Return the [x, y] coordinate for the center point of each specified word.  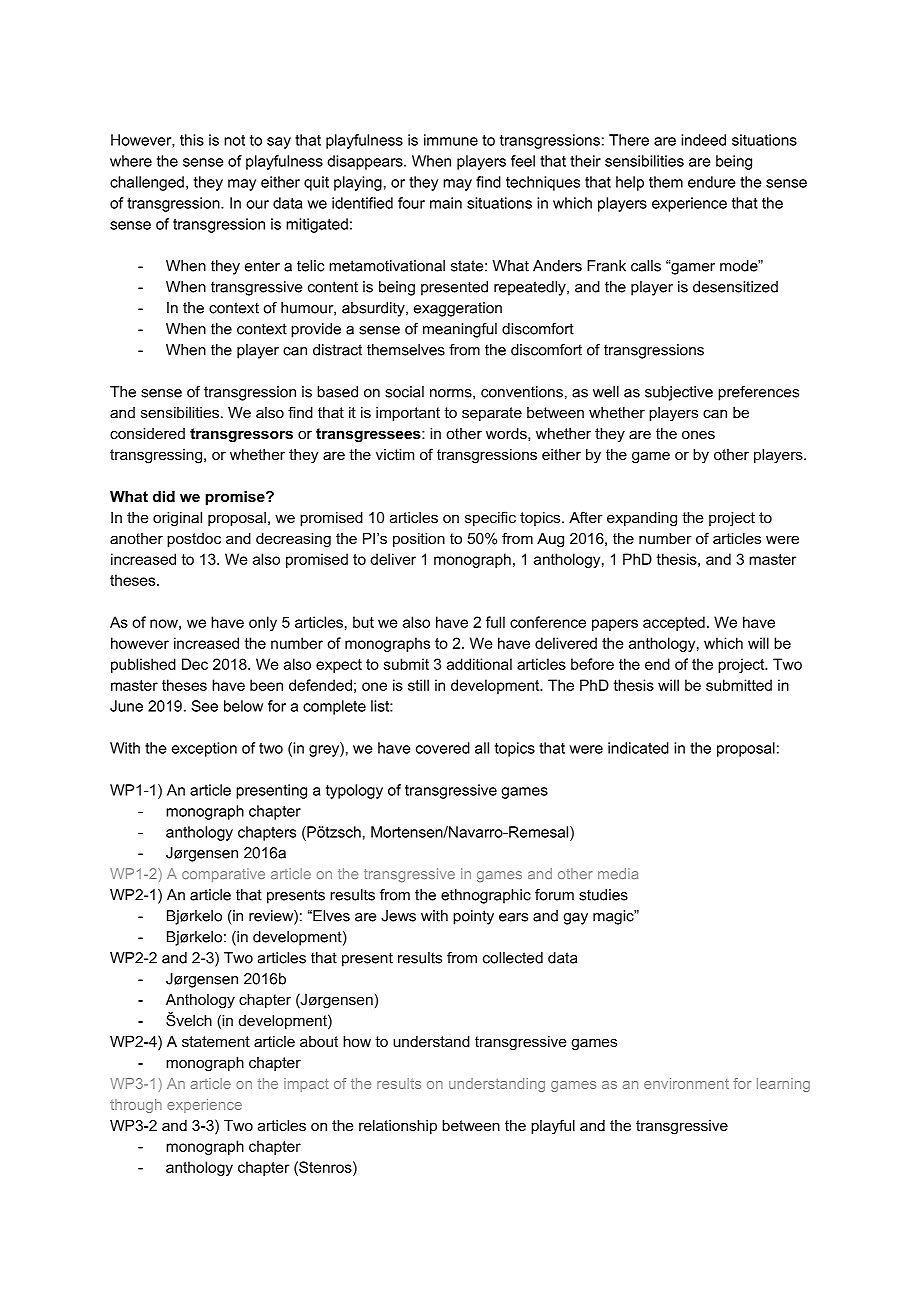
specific [490, 518]
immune [451, 140]
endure [711, 182]
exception [204, 749]
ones [698, 434]
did [164, 496]
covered [443, 748]
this [192, 140]
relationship [398, 1127]
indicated [638, 748]
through [136, 1106]
